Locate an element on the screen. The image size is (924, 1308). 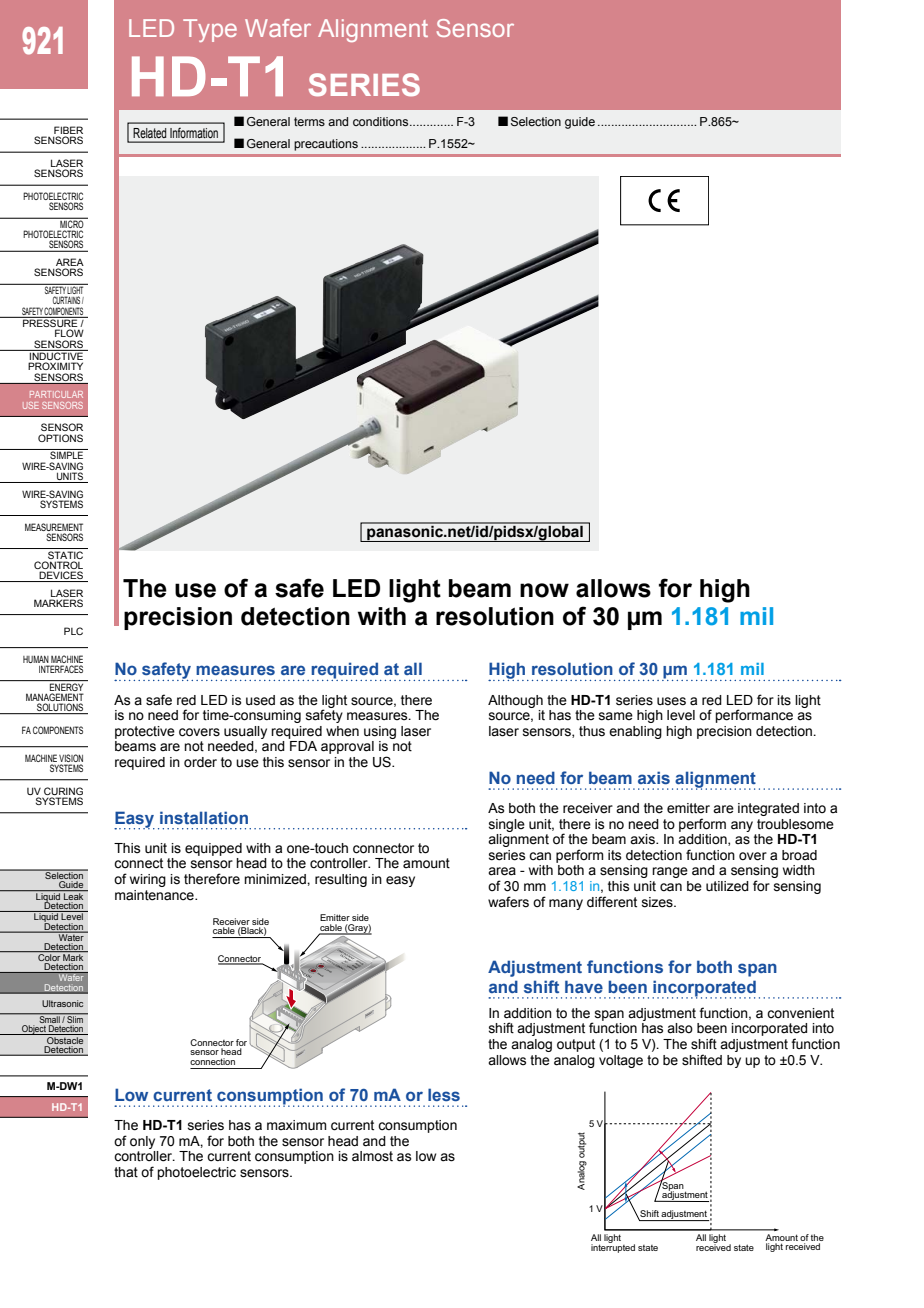
OPTIONS is located at coordinates (60, 438).
